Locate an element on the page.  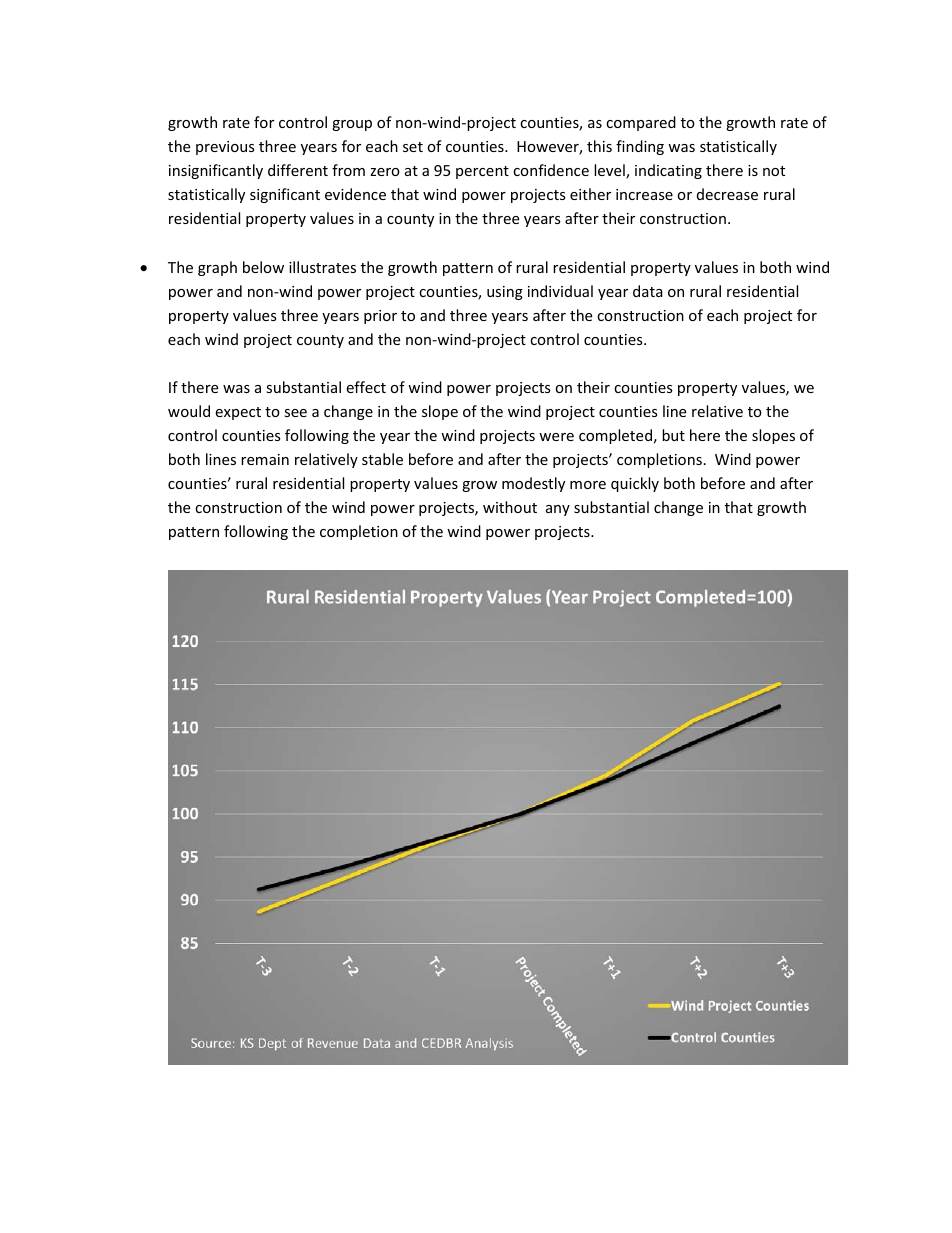
compared is located at coordinates (641, 123).
